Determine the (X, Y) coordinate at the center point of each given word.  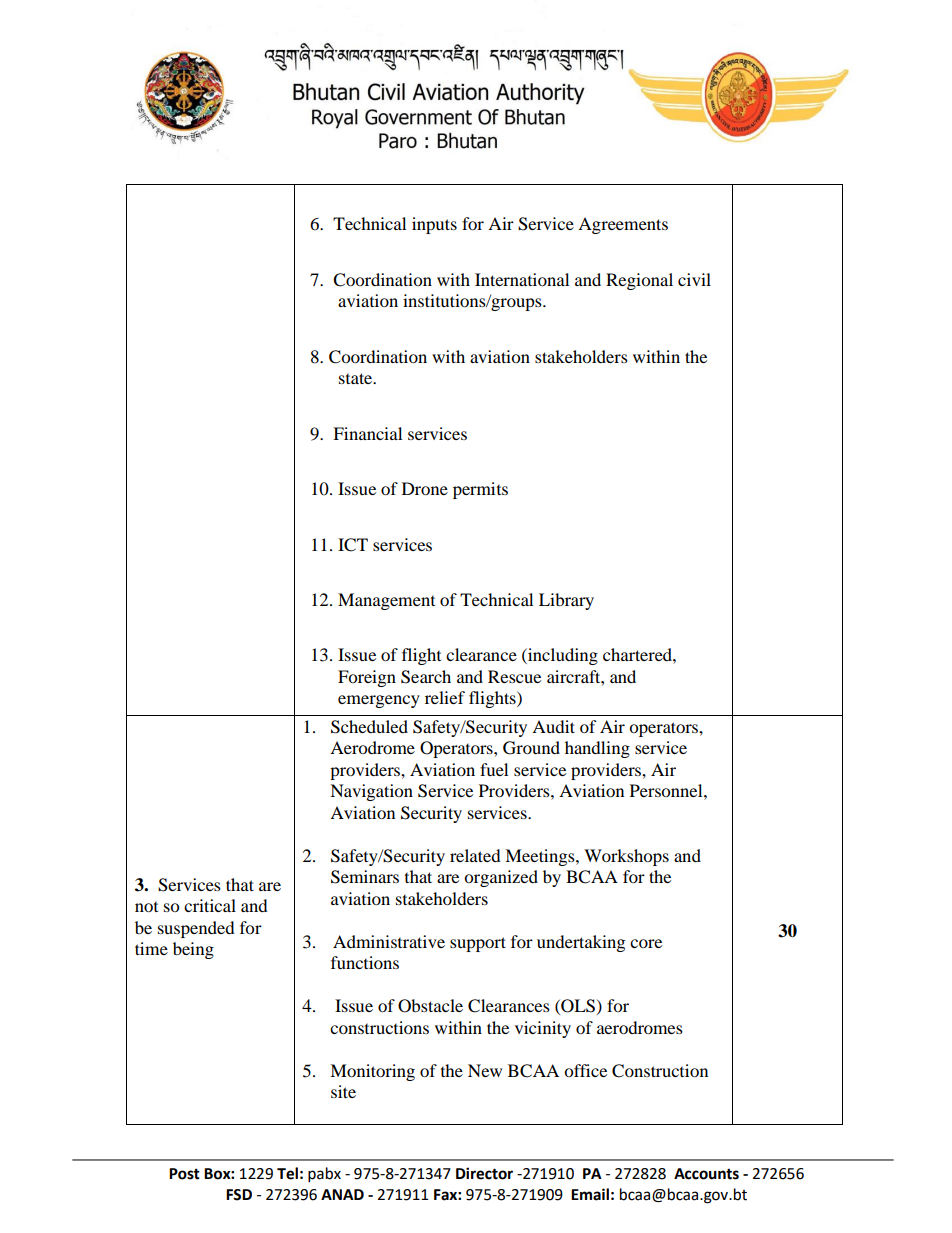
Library (566, 601)
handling (597, 749)
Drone (425, 488)
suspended (196, 929)
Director (484, 1173)
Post (184, 1174)
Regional (639, 281)
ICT (353, 545)
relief (445, 697)
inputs (434, 225)
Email (590, 1194)
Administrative (389, 941)
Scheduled (369, 727)
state (357, 378)
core (646, 943)
